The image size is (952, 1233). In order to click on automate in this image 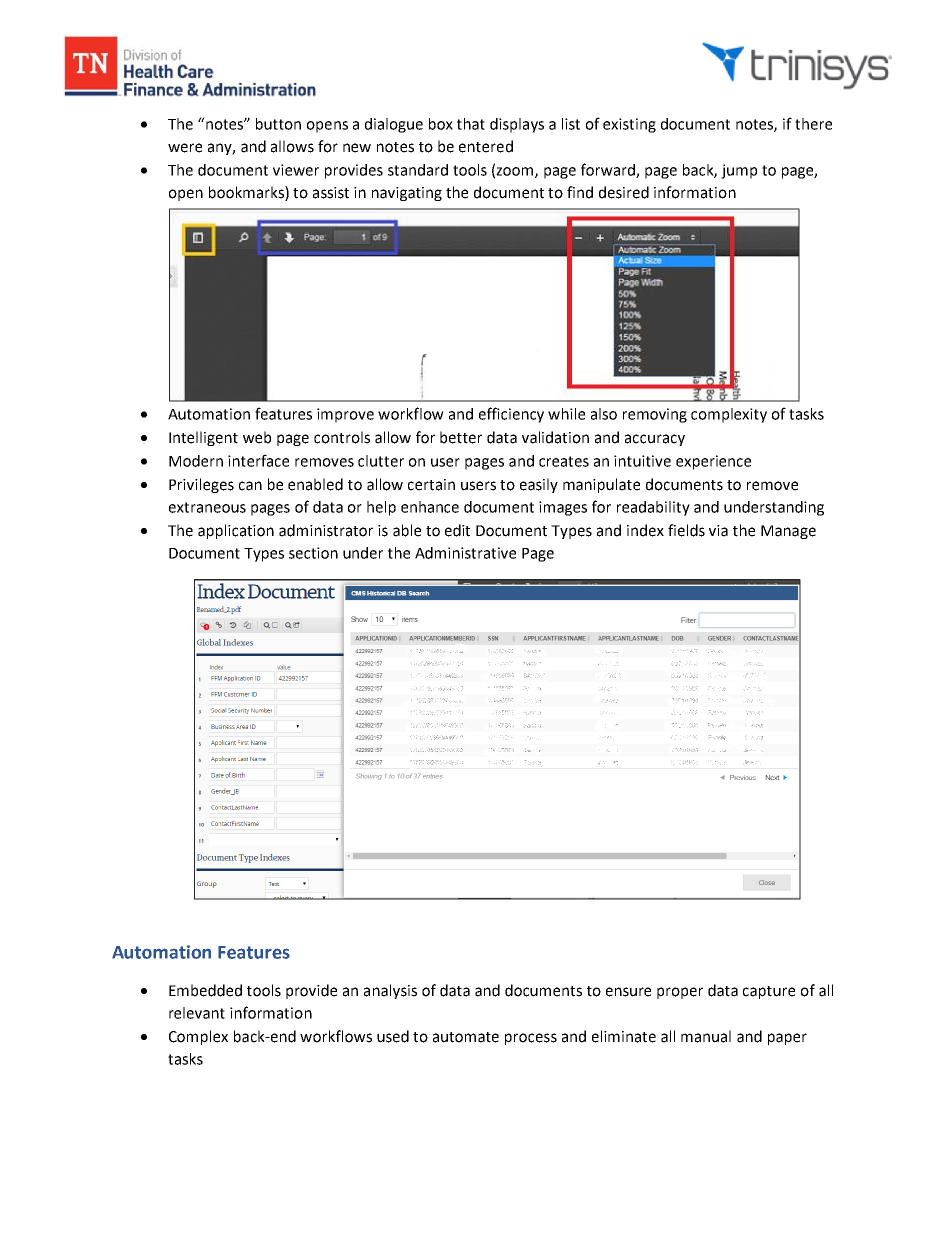, I will do `click(466, 1037)`.
